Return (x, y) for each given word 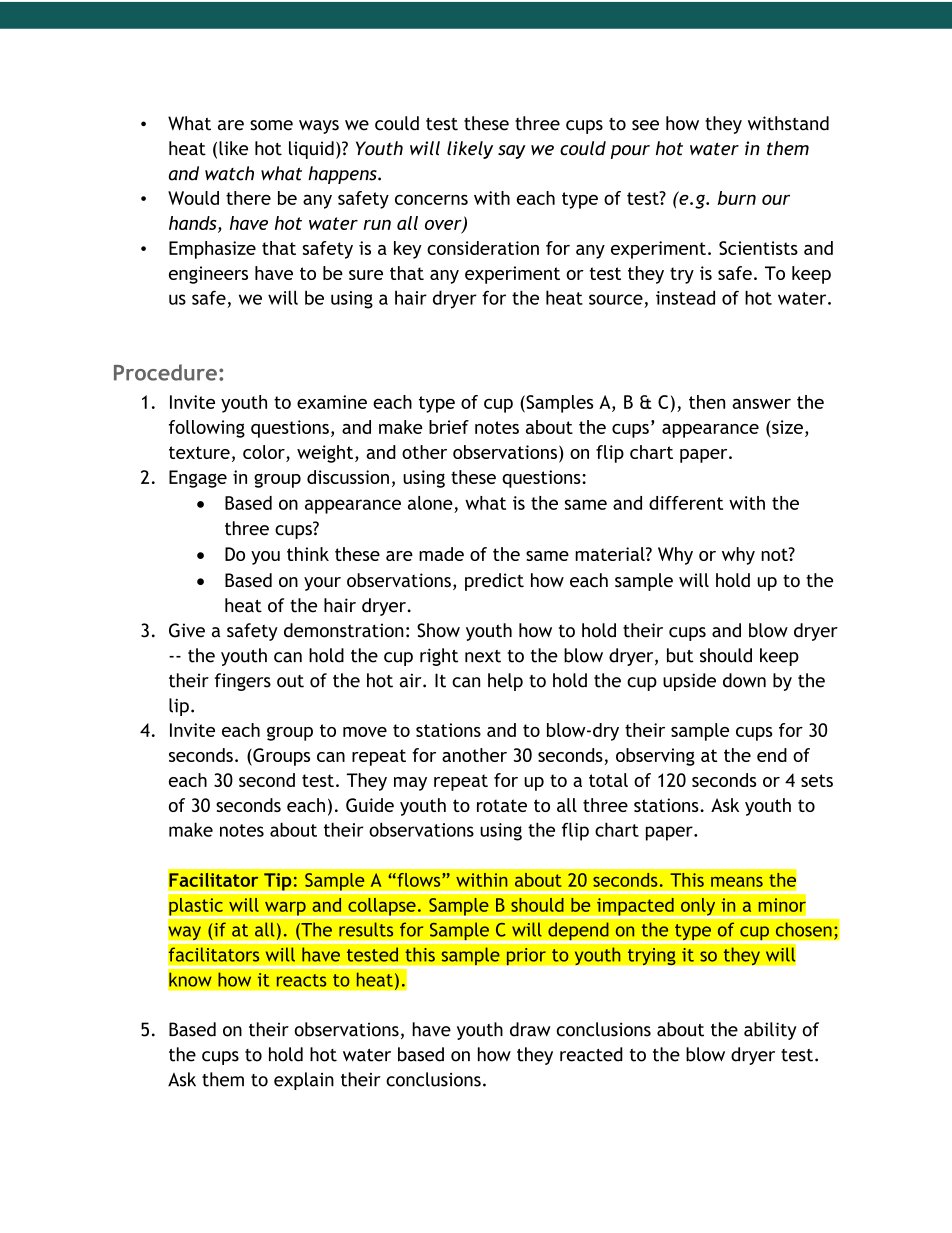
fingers (243, 682)
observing (655, 757)
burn (736, 198)
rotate (502, 805)
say (512, 152)
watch (229, 173)
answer (761, 403)
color (264, 452)
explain (304, 1081)
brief (449, 427)
